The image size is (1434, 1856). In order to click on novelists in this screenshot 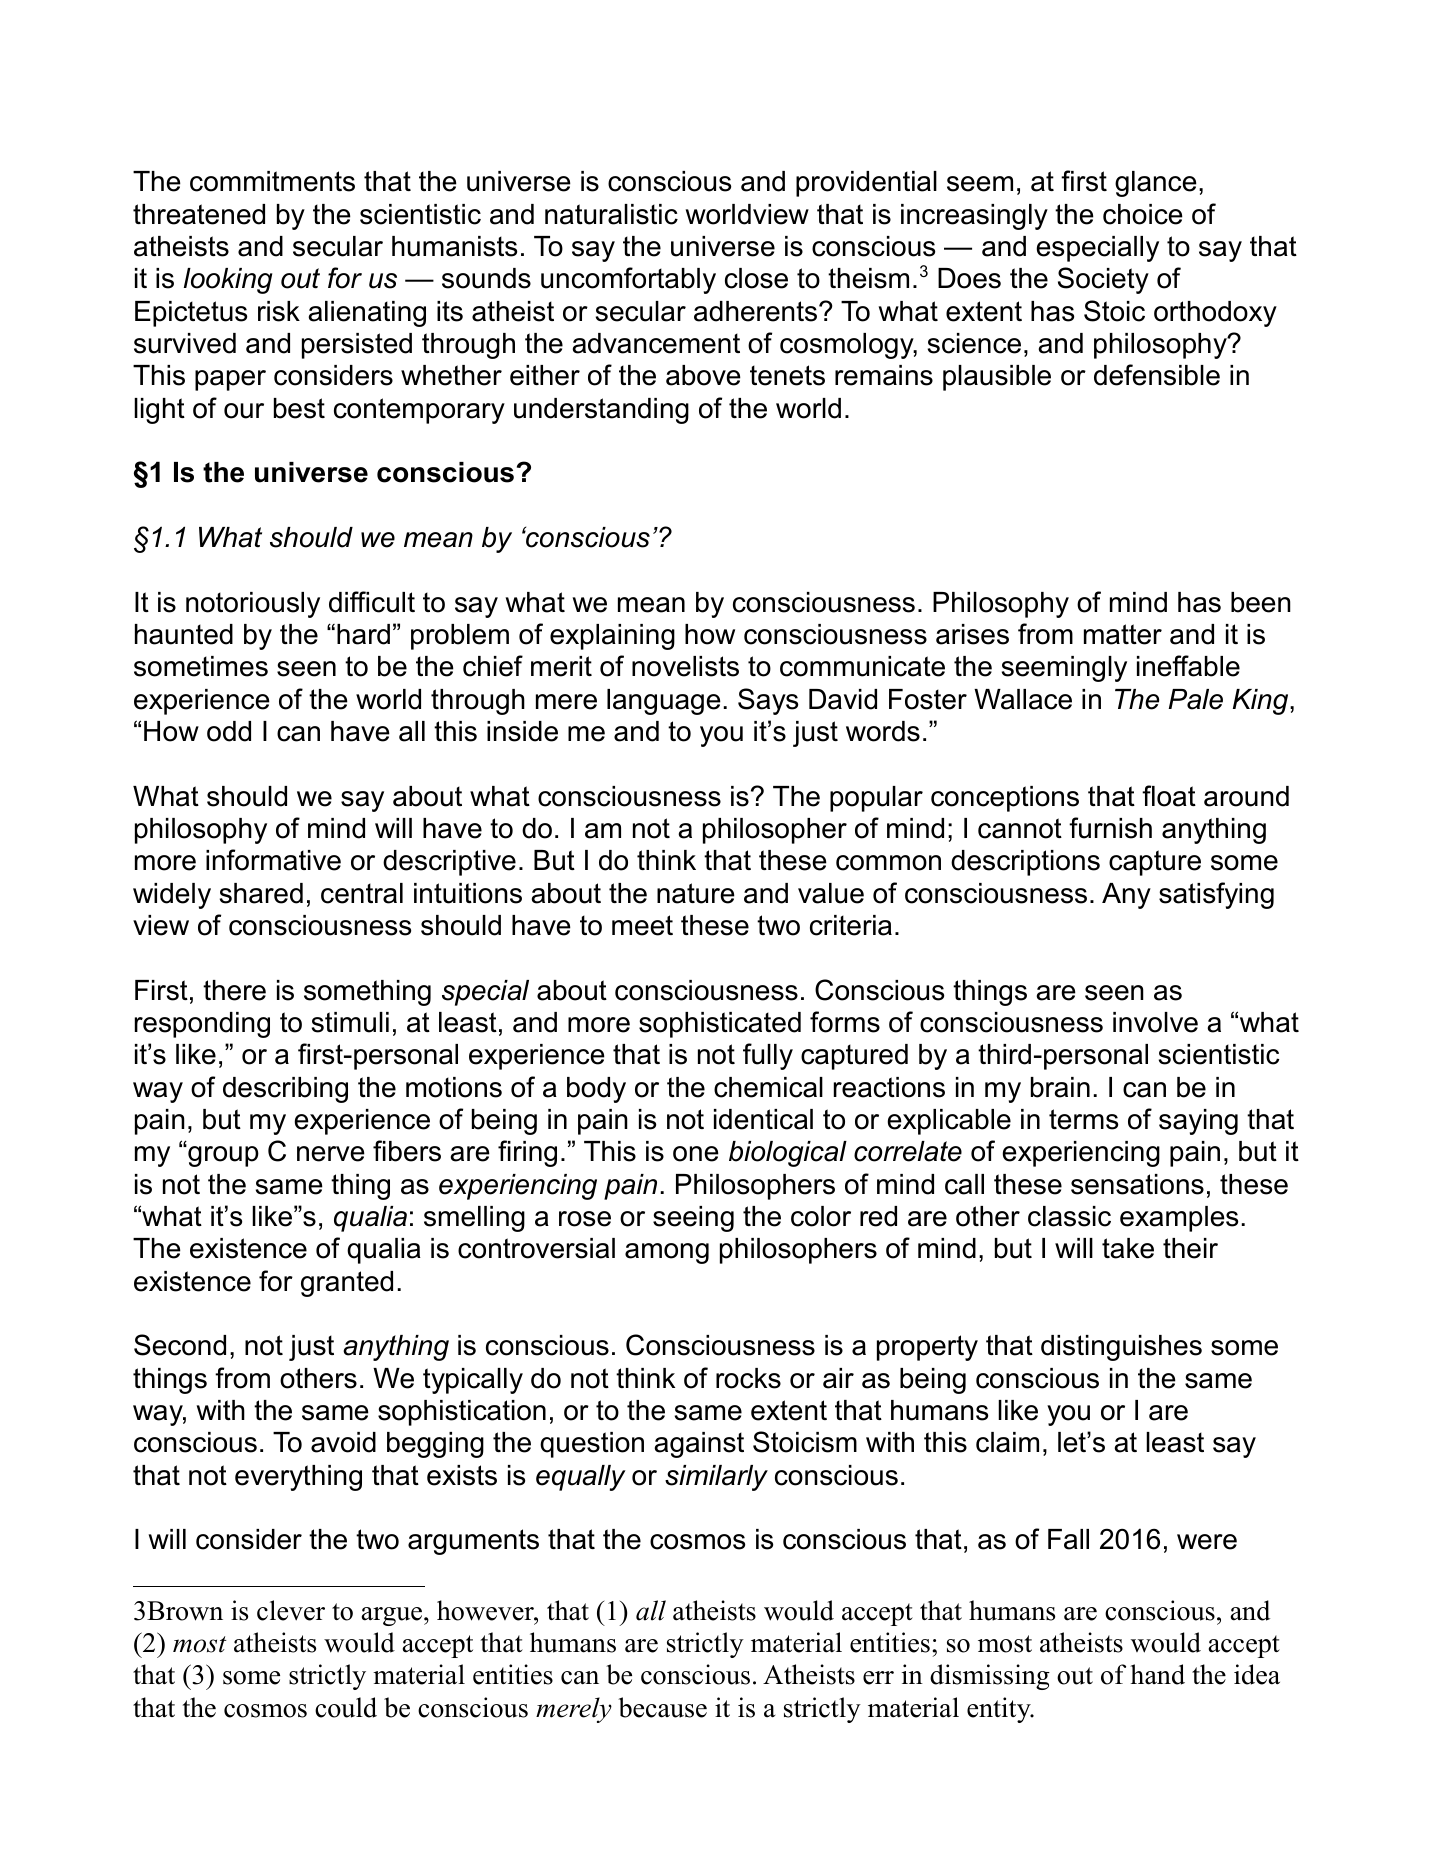, I will do `click(685, 666)`.
